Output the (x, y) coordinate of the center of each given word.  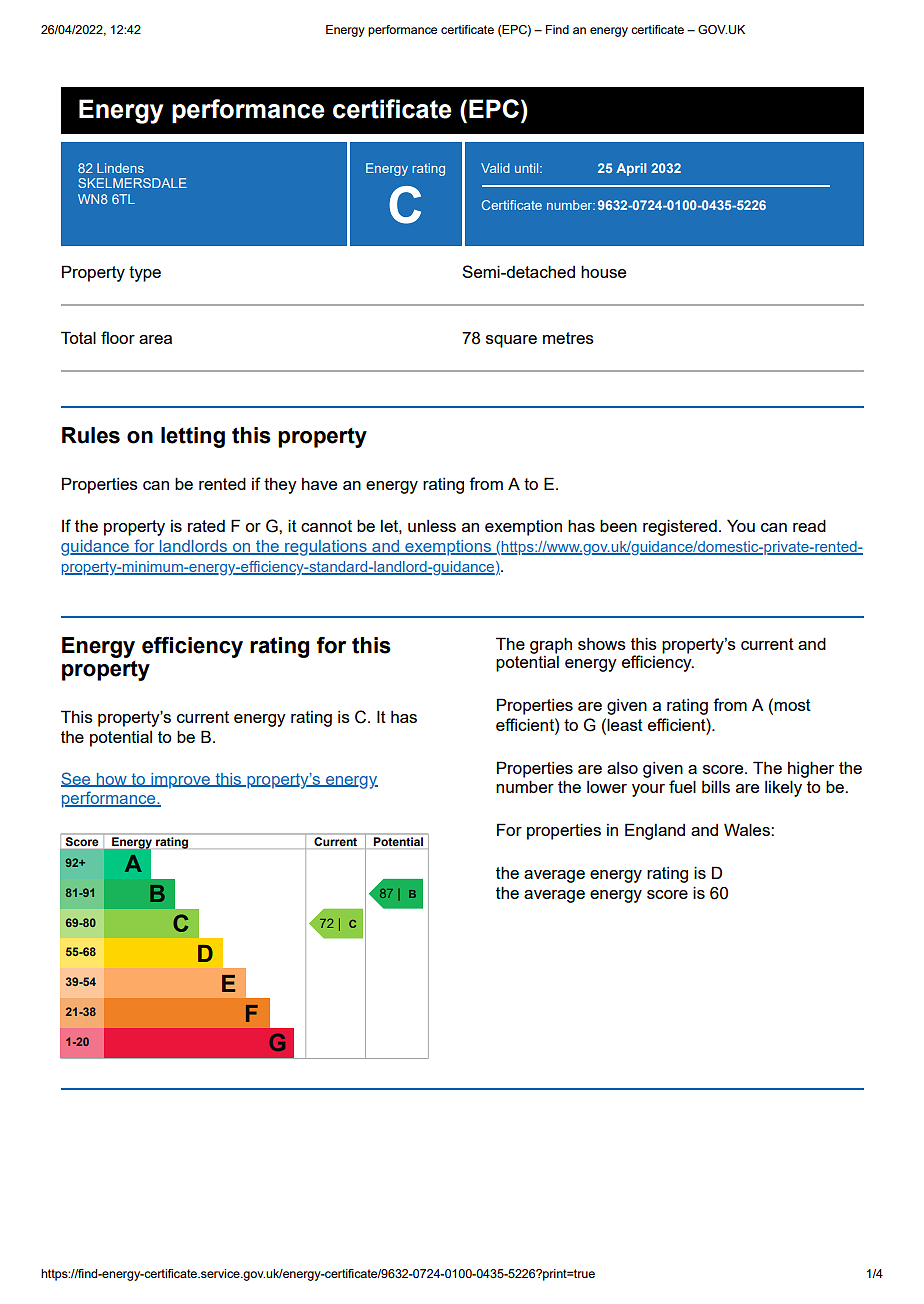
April (631, 169)
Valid (495, 168)
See (77, 779)
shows (602, 644)
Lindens (120, 168)
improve (180, 781)
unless (432, 526)
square (511, 341)
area (155, 339)
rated (206, 526)
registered (680, 527)
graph (551, 645)
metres (568, 338)
